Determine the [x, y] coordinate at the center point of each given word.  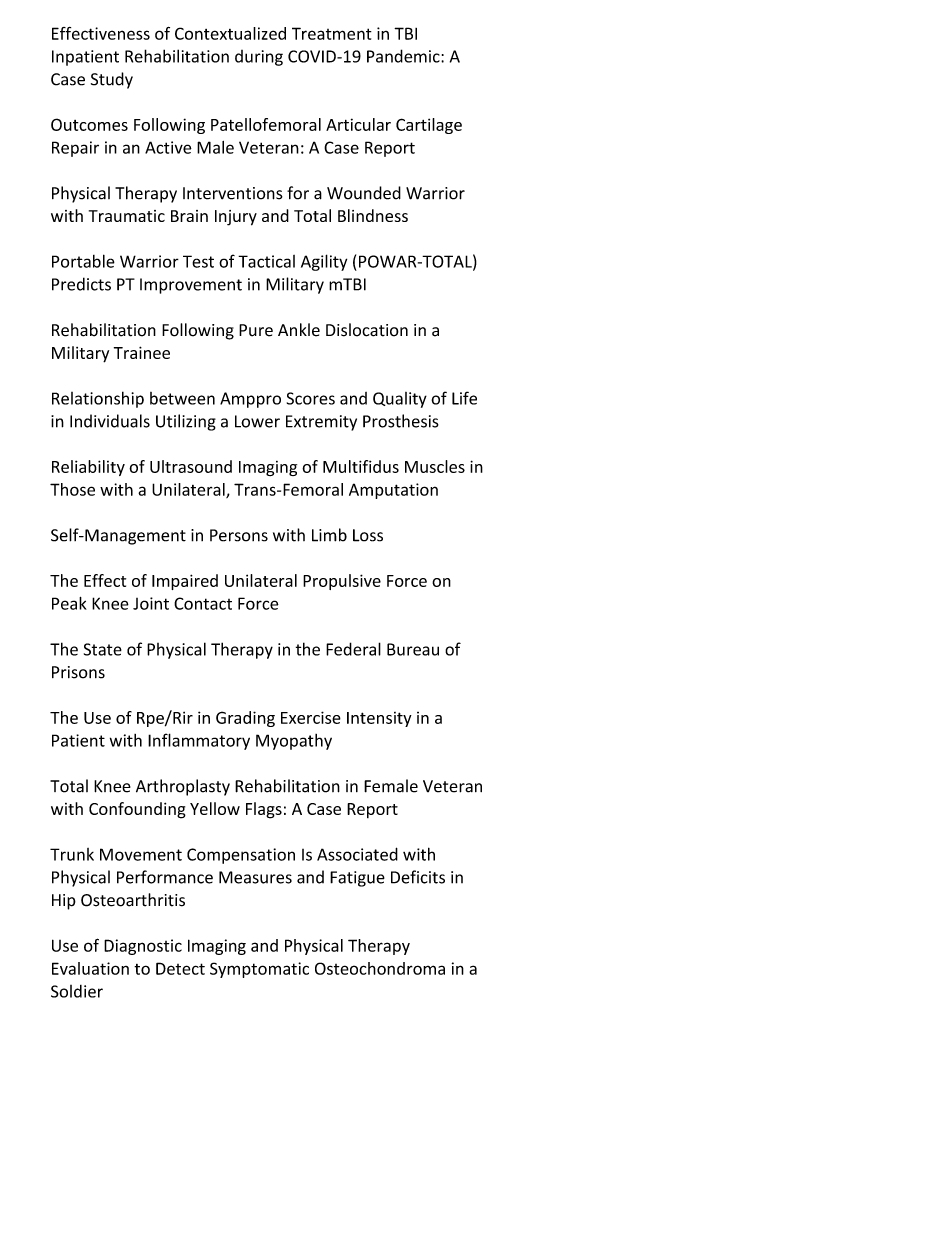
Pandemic [404, 56]
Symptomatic [259, 970]
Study [112, 80]
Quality [400, 400]
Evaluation [90, 968]
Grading [245, 719]
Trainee [142, 352]
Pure [256, 330]
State [103, 649]
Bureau [413, 649]
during [259, 58]
